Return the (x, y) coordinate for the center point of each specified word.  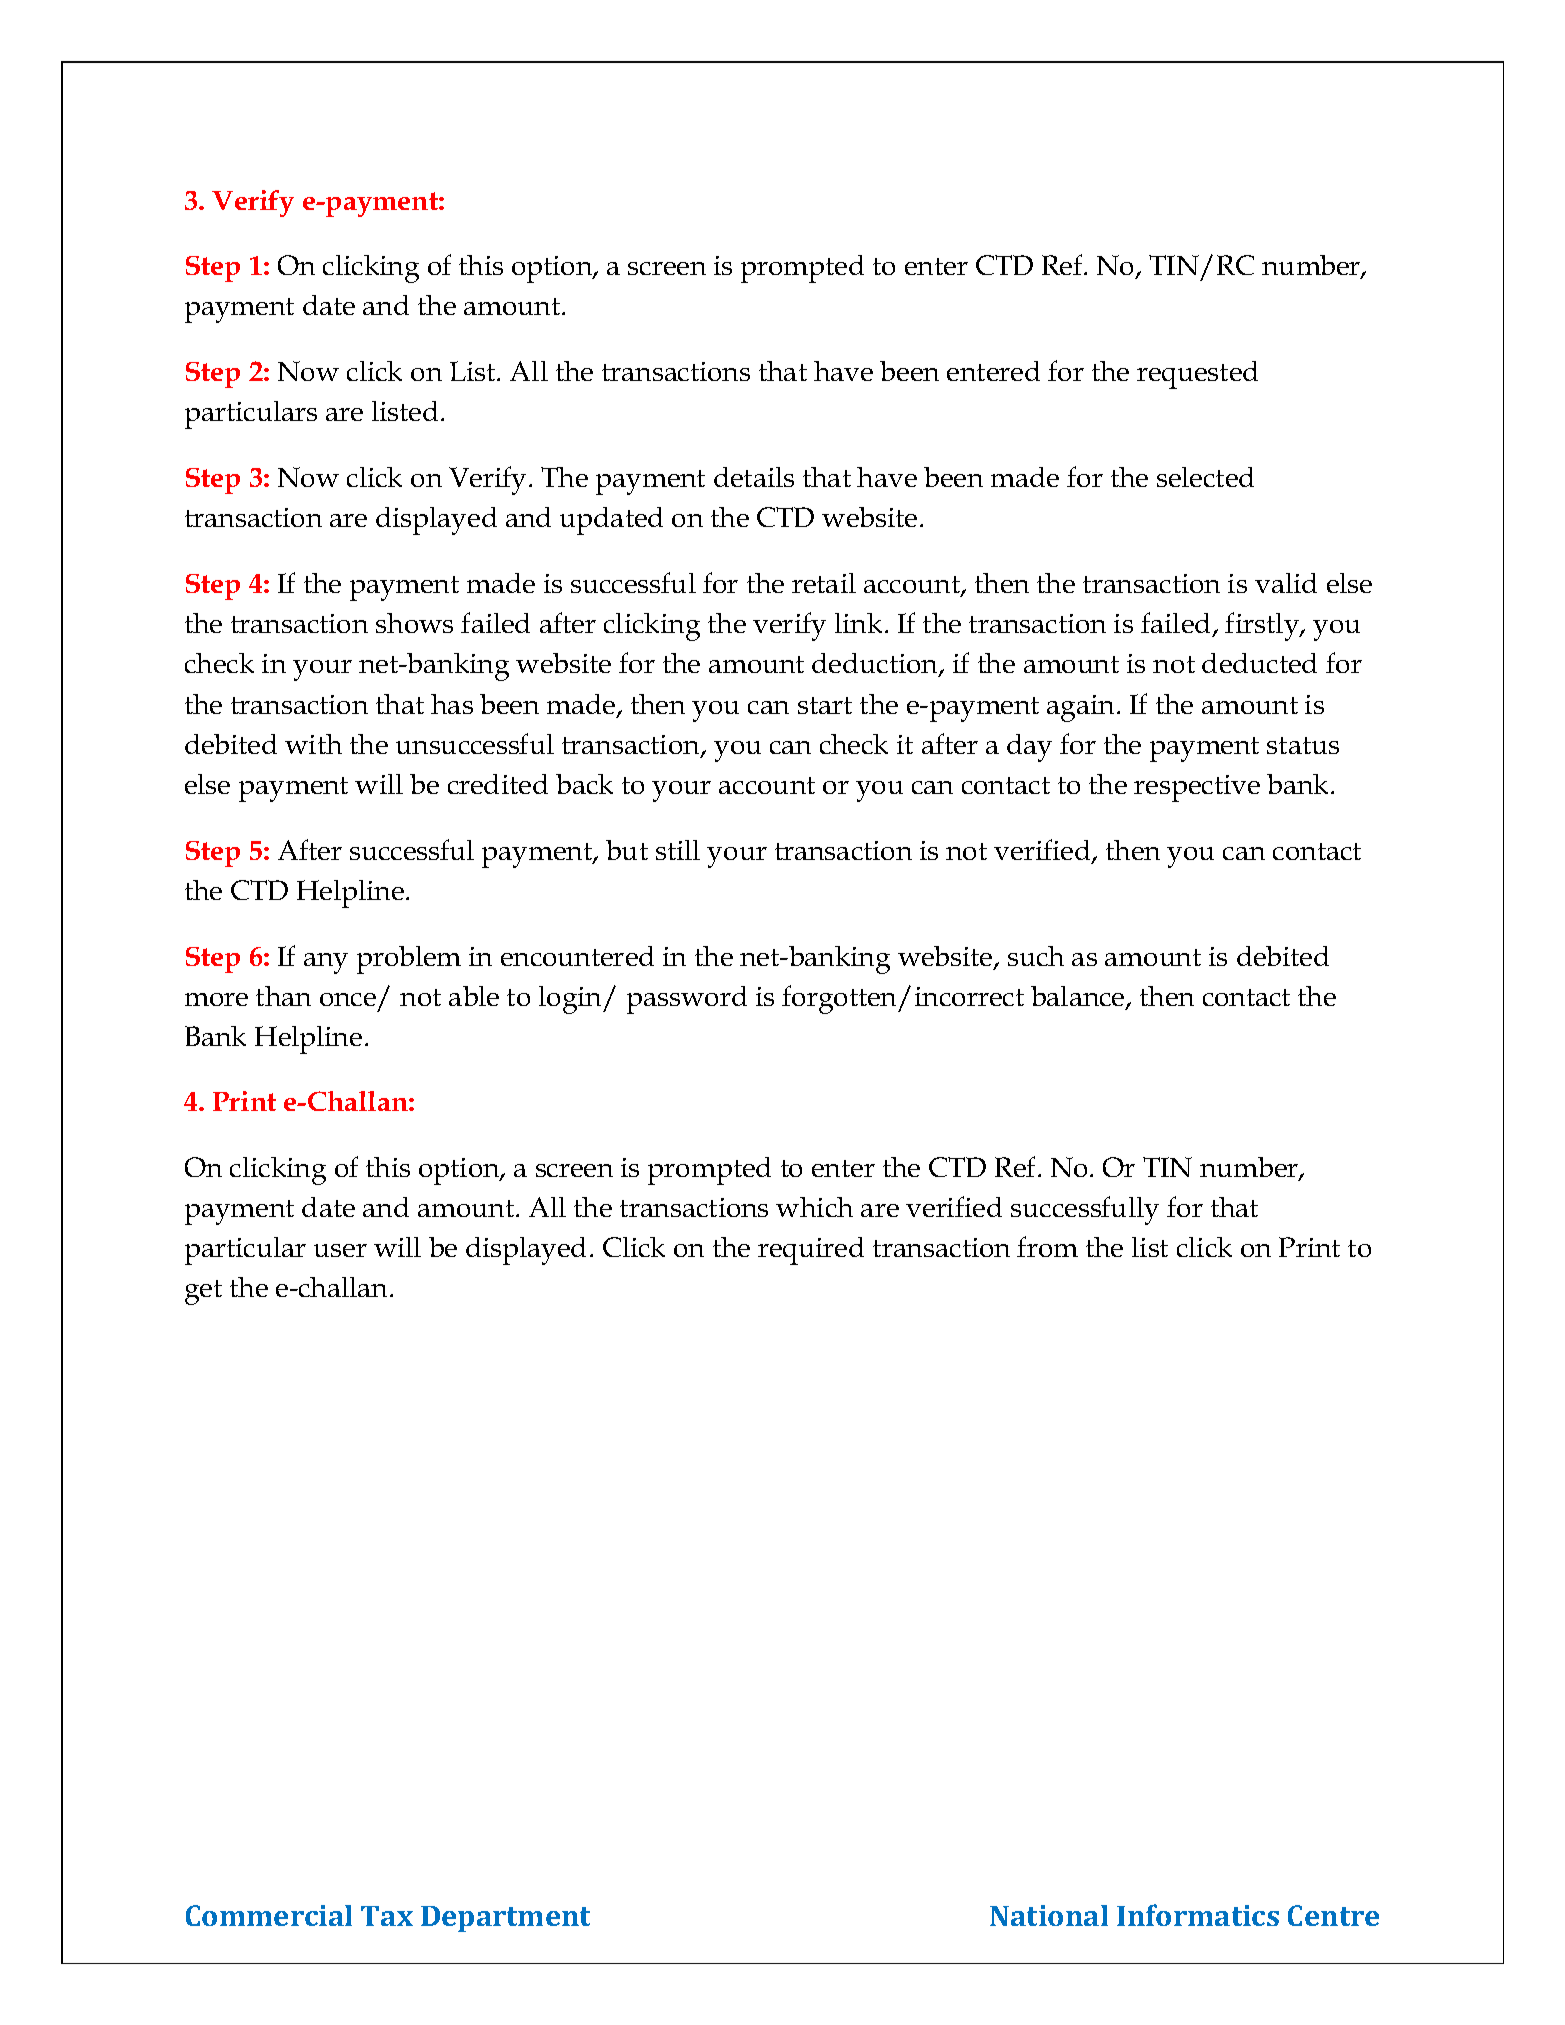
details (754, 477)
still (678, 850)
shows (414, 623)
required (811, 1251)
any (326, 963)
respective (1197, 788)
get (203, 1292)
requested (1197, 375)
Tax (387, 1916)
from (1047, 1246)
